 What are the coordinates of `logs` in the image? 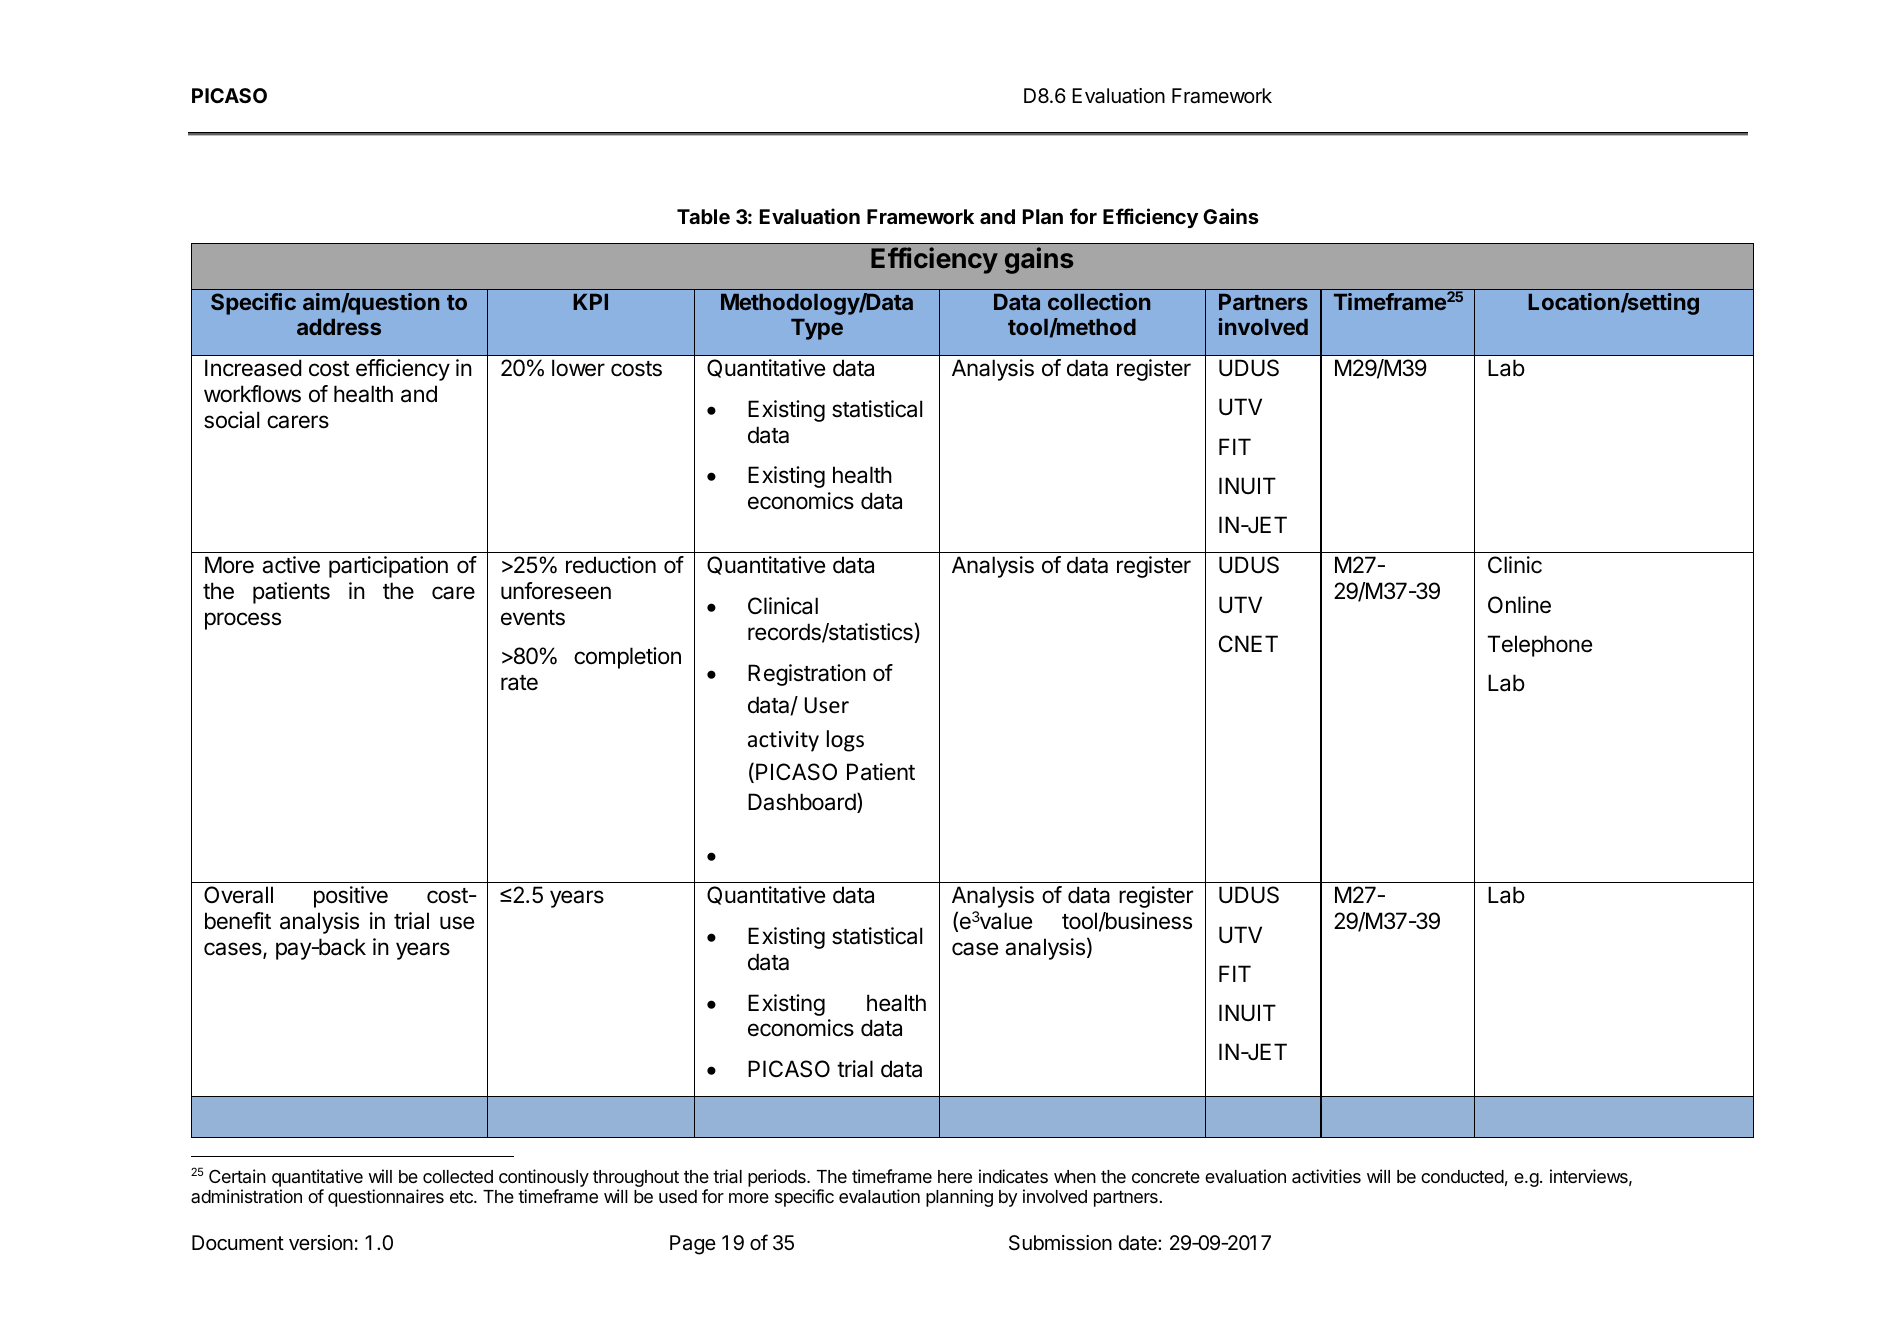 It's located at (845, 741).
